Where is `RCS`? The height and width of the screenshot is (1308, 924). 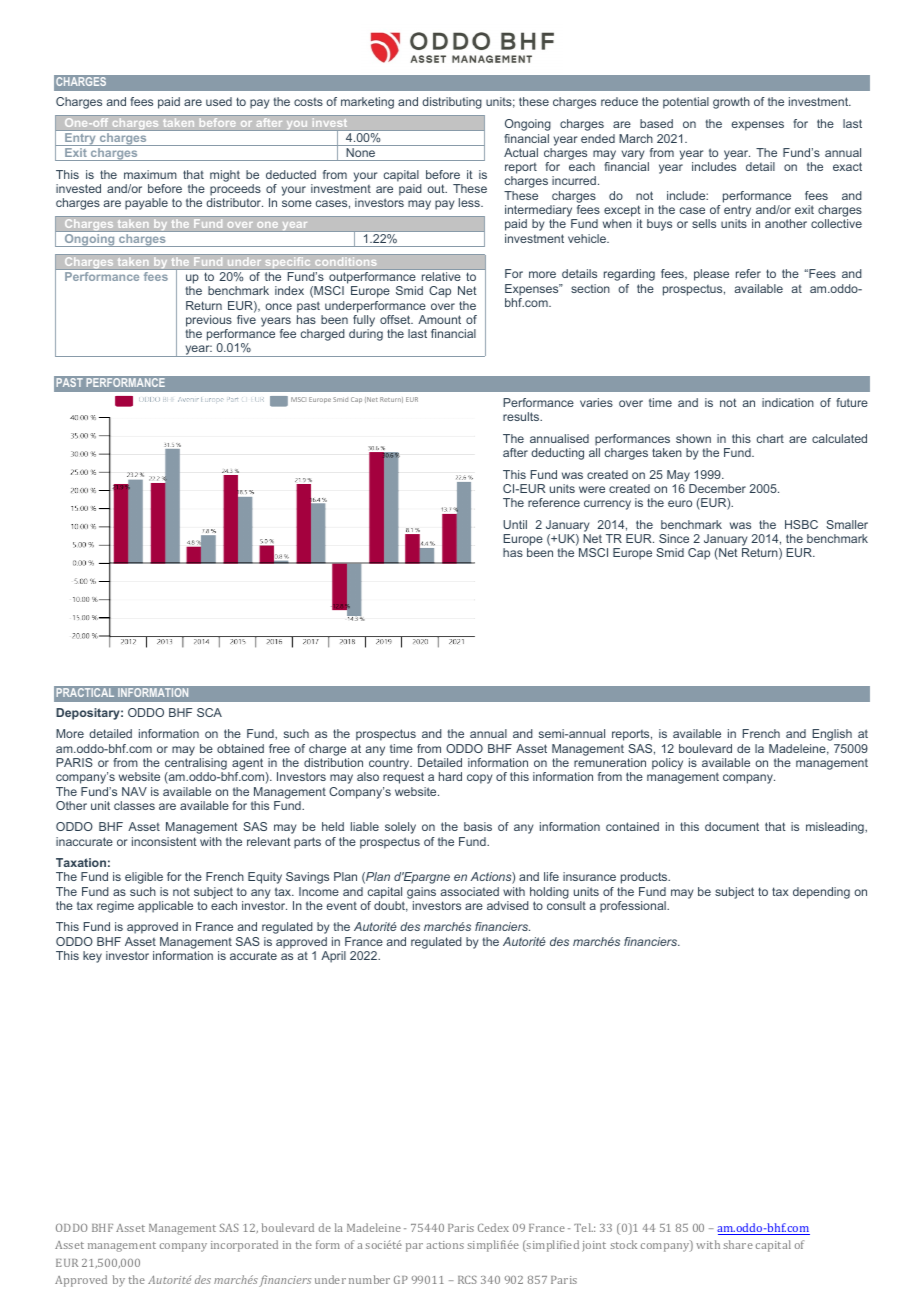
RCS is located at coordinates (467, 1280).
